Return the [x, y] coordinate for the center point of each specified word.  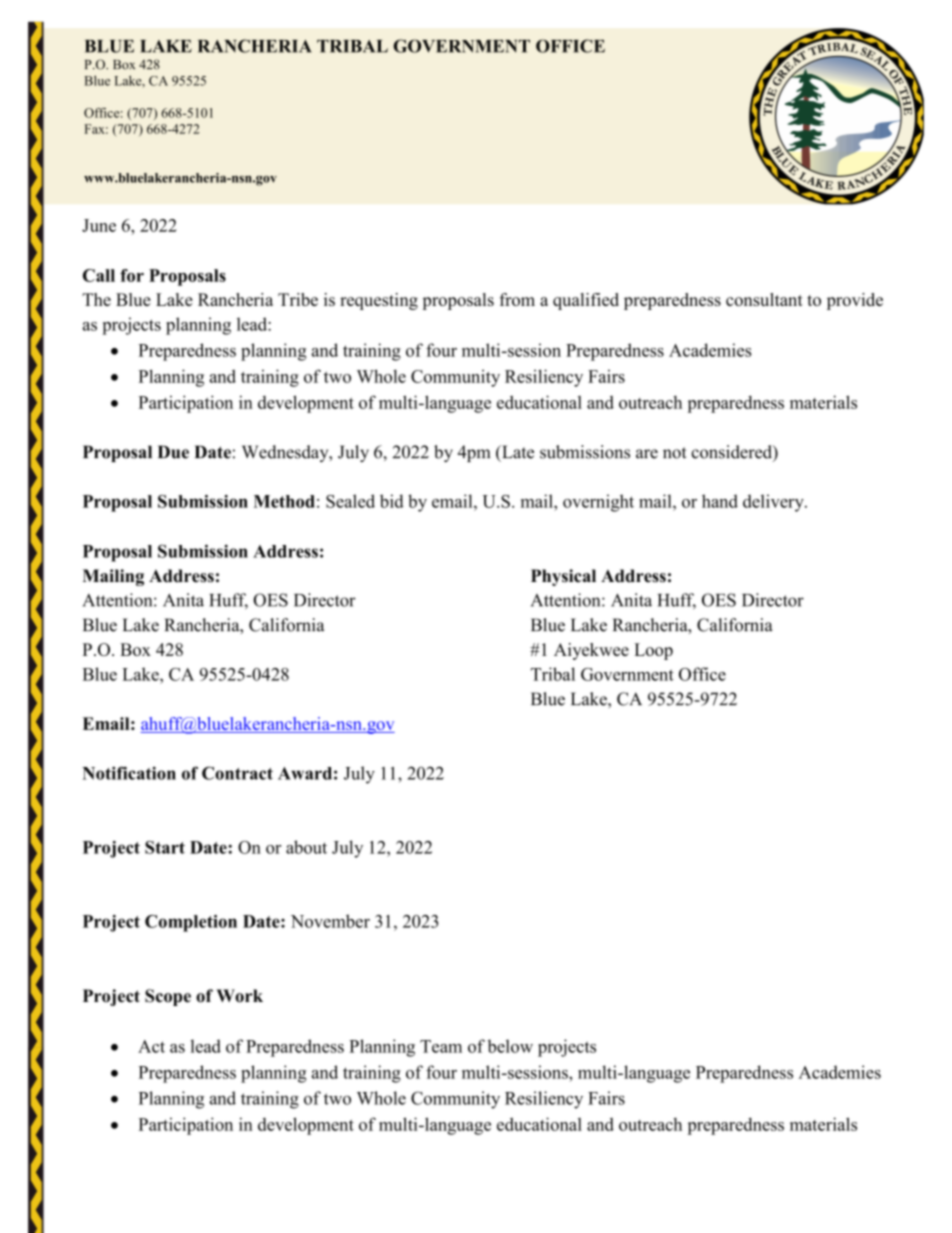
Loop [653, 651]
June [99, 225]
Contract [237, 773]
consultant [764, 299]
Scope [168, 997]
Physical [563, 577]
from [517, 299]
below [510, 1046]
